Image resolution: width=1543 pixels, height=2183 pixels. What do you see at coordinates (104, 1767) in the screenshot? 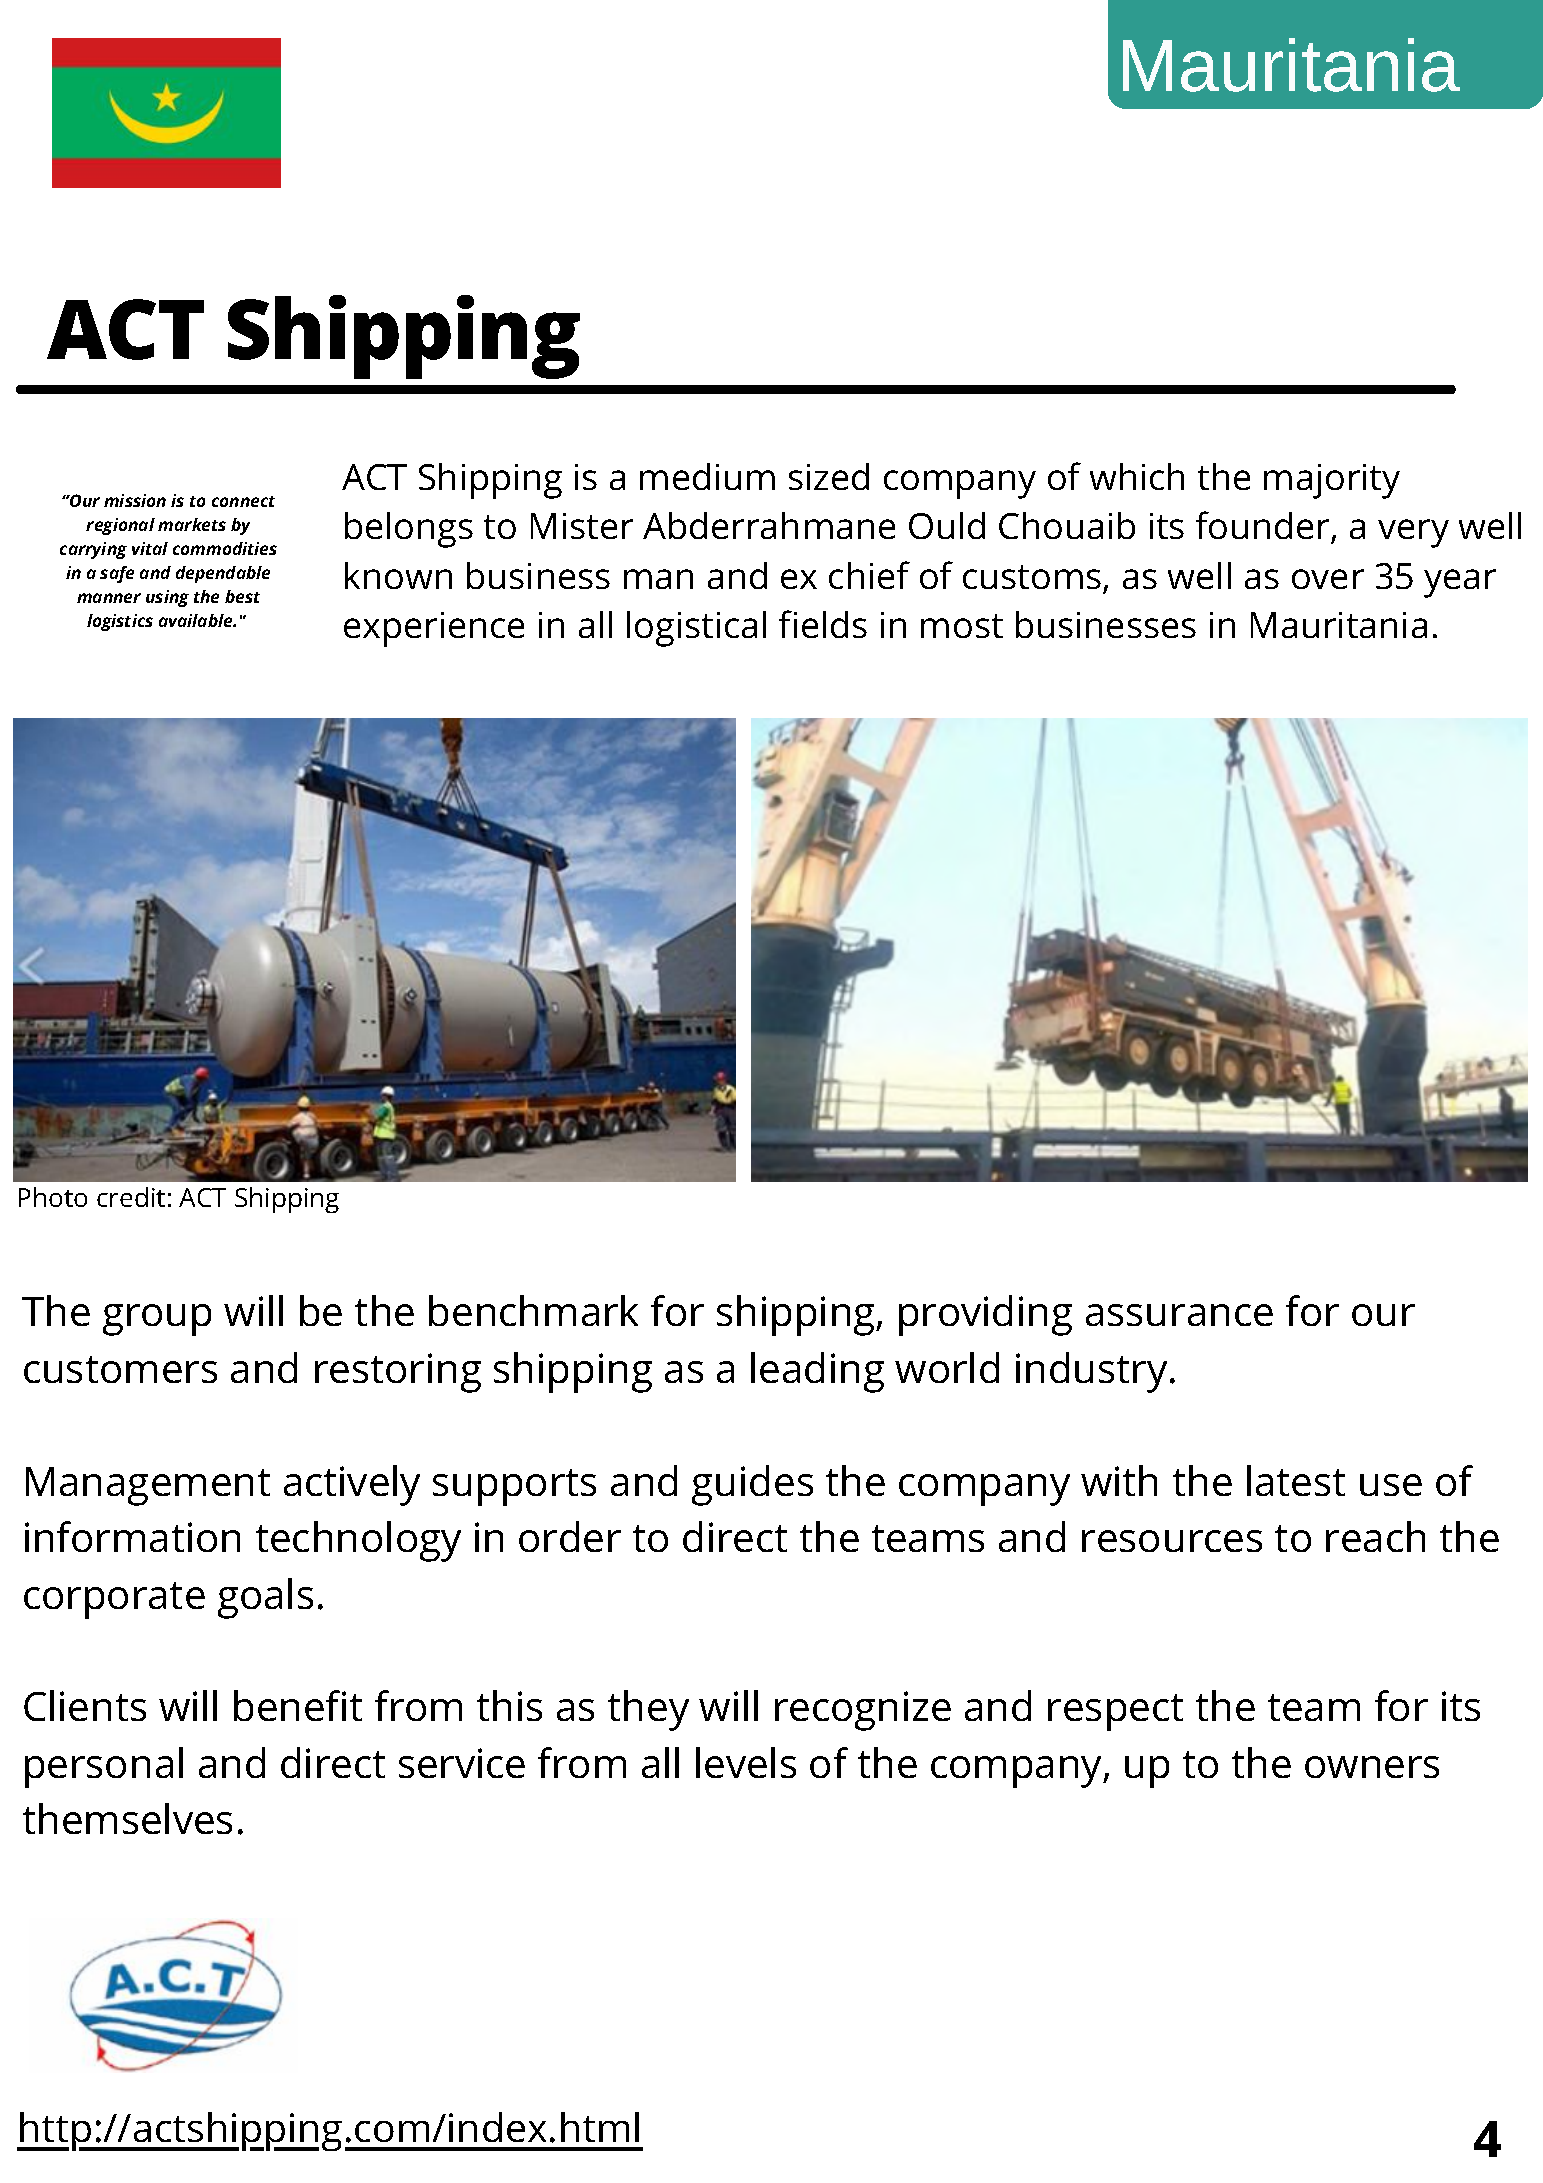
I see `personal` at bounding box center [104, 1767].
